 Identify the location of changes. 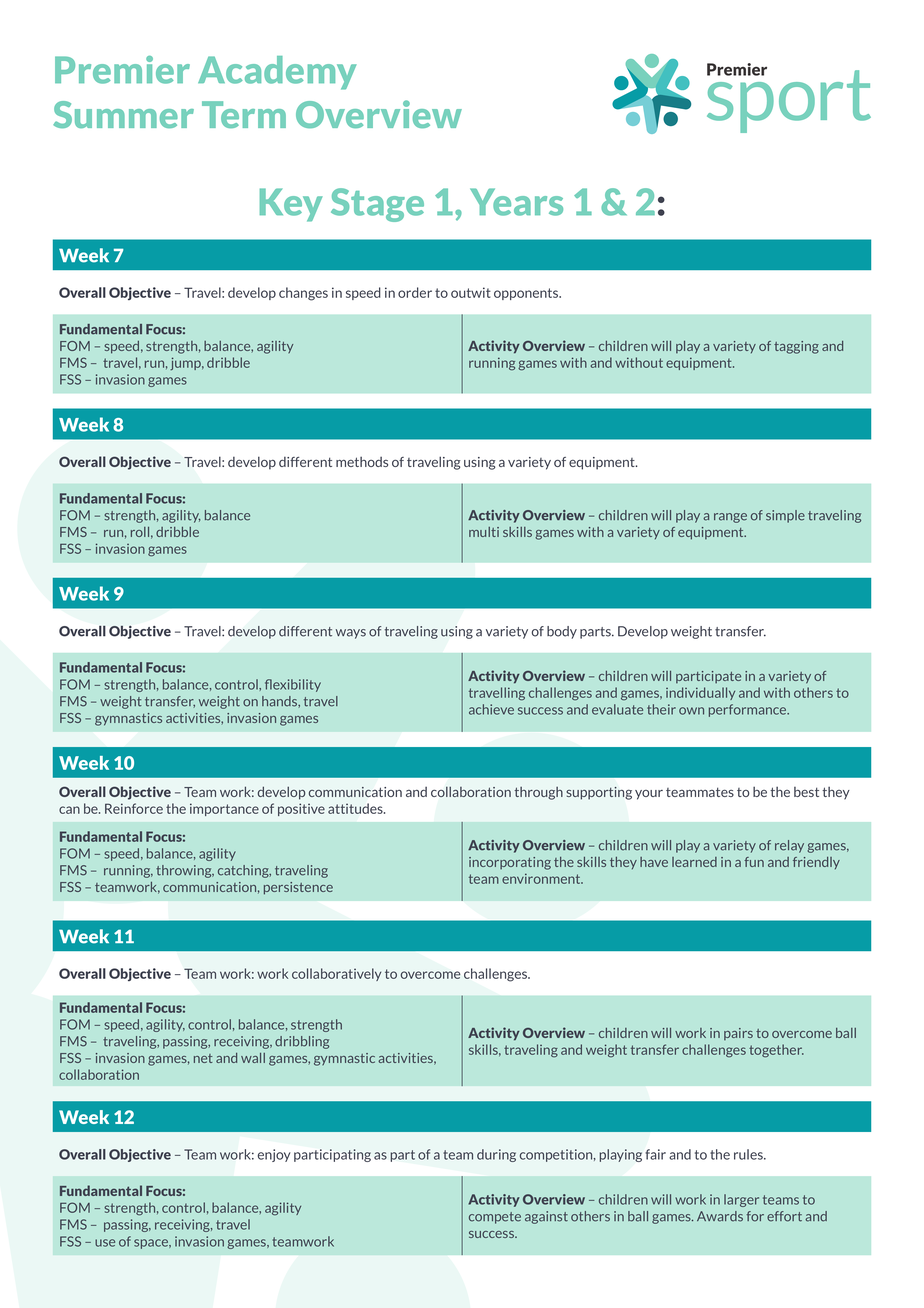
(303, 294).
